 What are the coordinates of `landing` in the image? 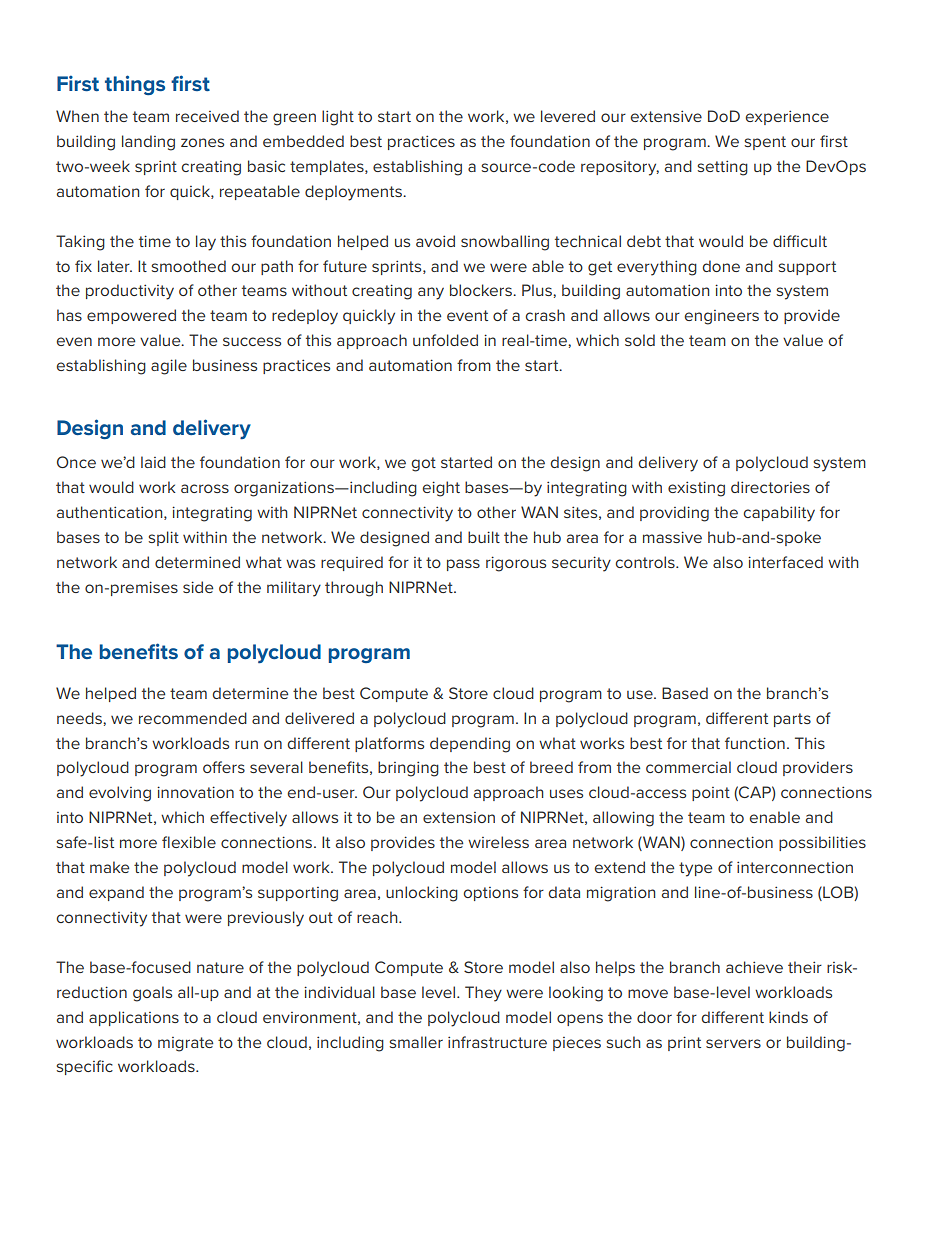 It's located at (148, 143).
